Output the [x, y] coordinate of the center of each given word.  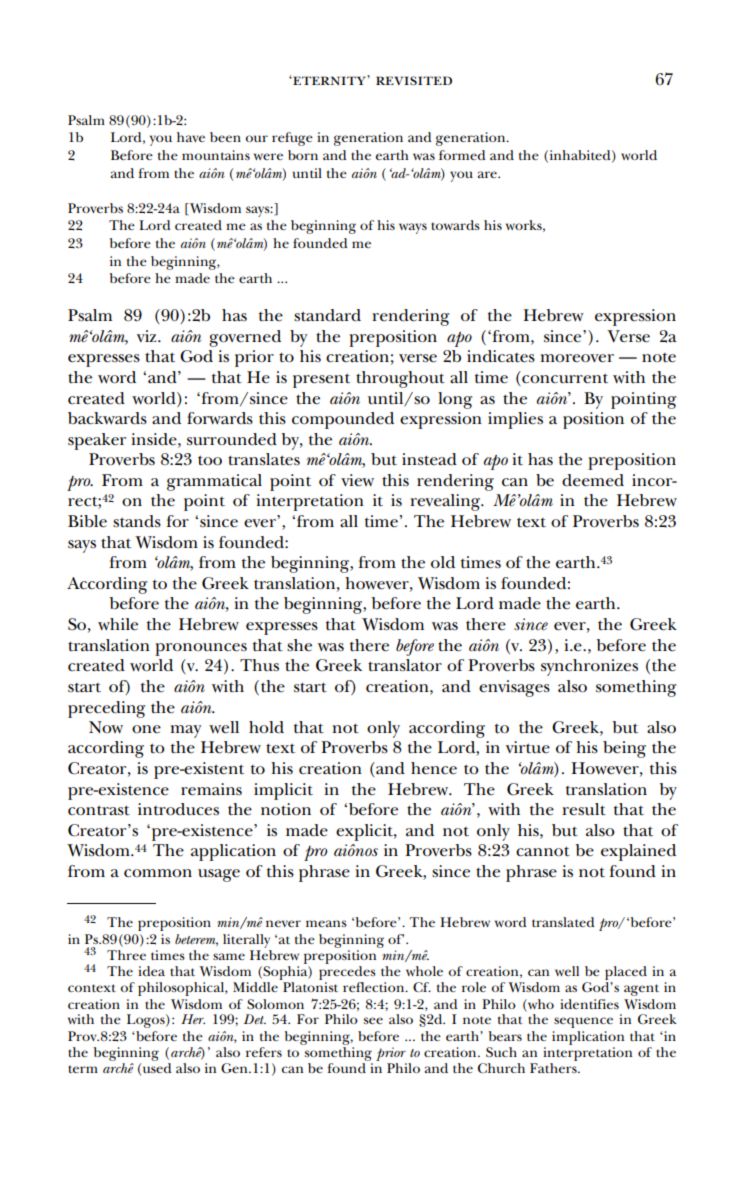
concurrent [564, 378]
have [191, 137]
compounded [343, 420]
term [83, 1069]
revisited [414, 81]
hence [434, 768]
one [146, 729]
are [488, 174]
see [373, 1020]
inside [155, 439]
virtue [528, 747]
